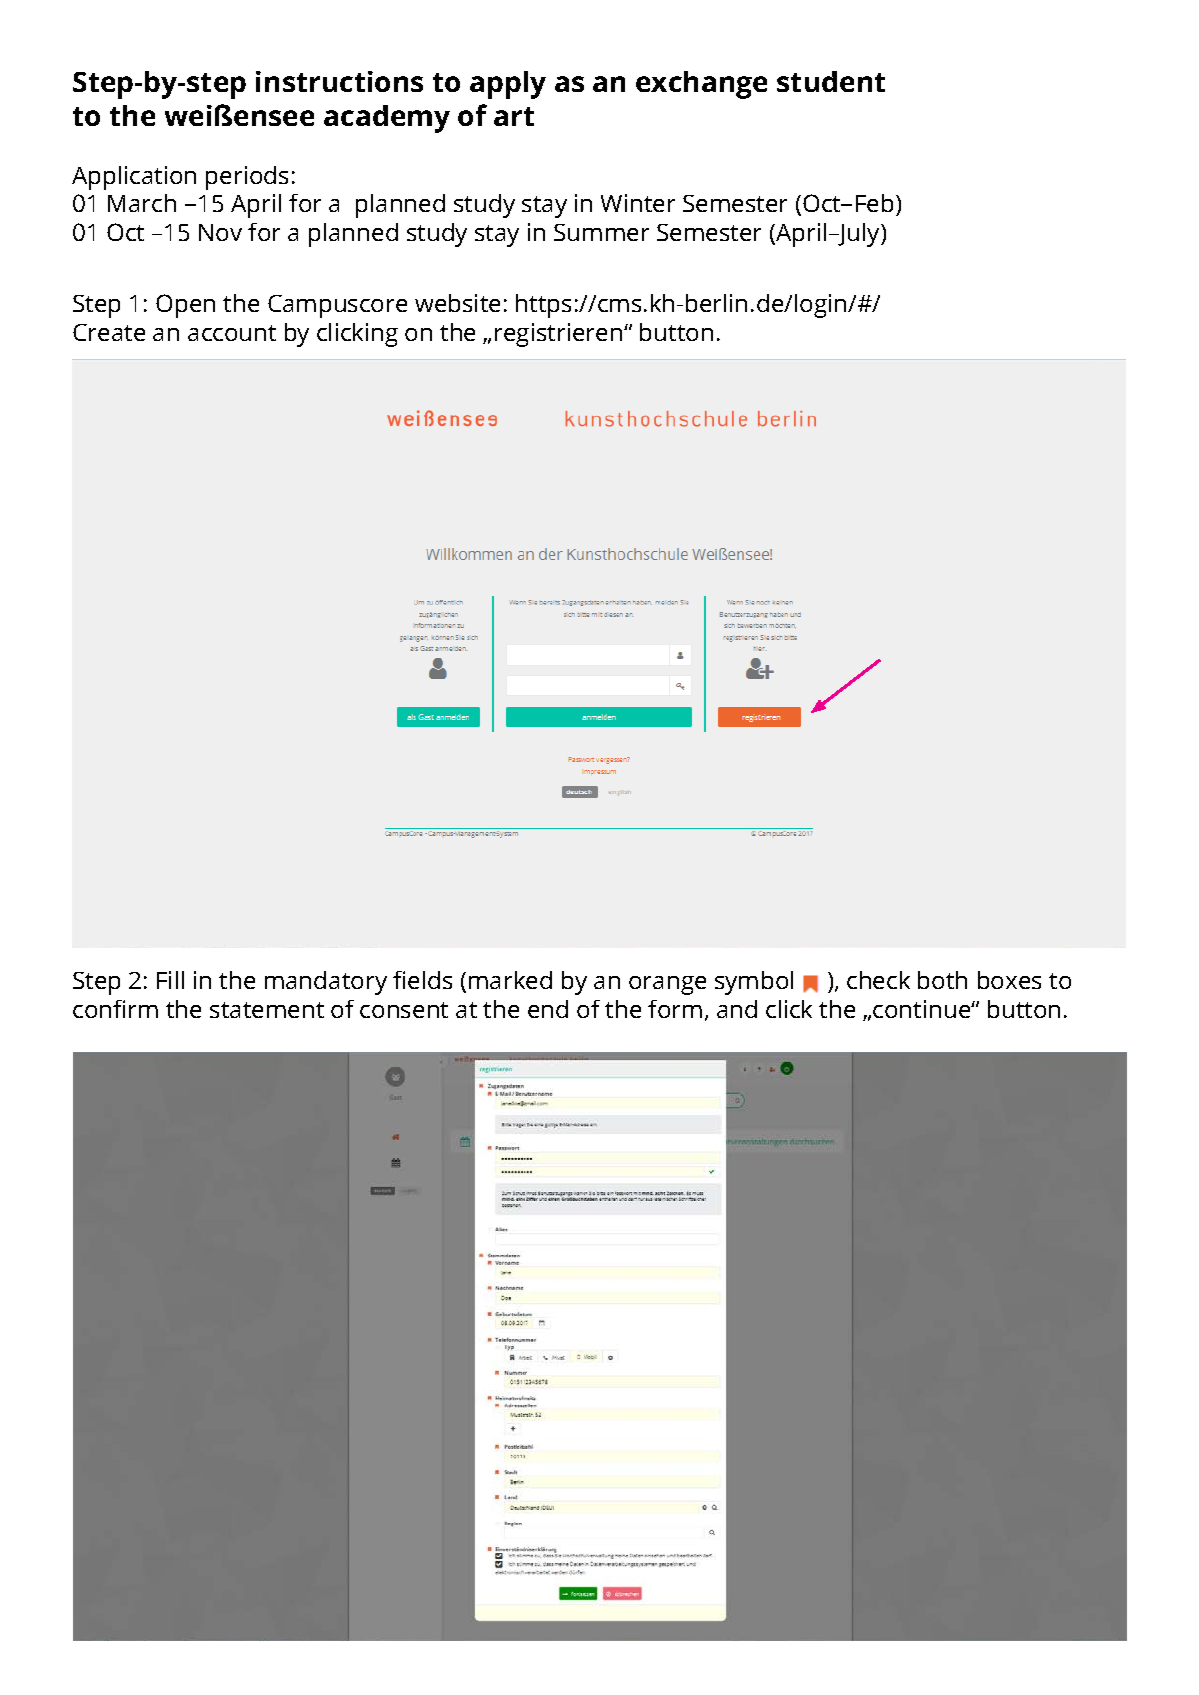 The image size is (1199, 1695). I want to click on check, so click(878, 980).
